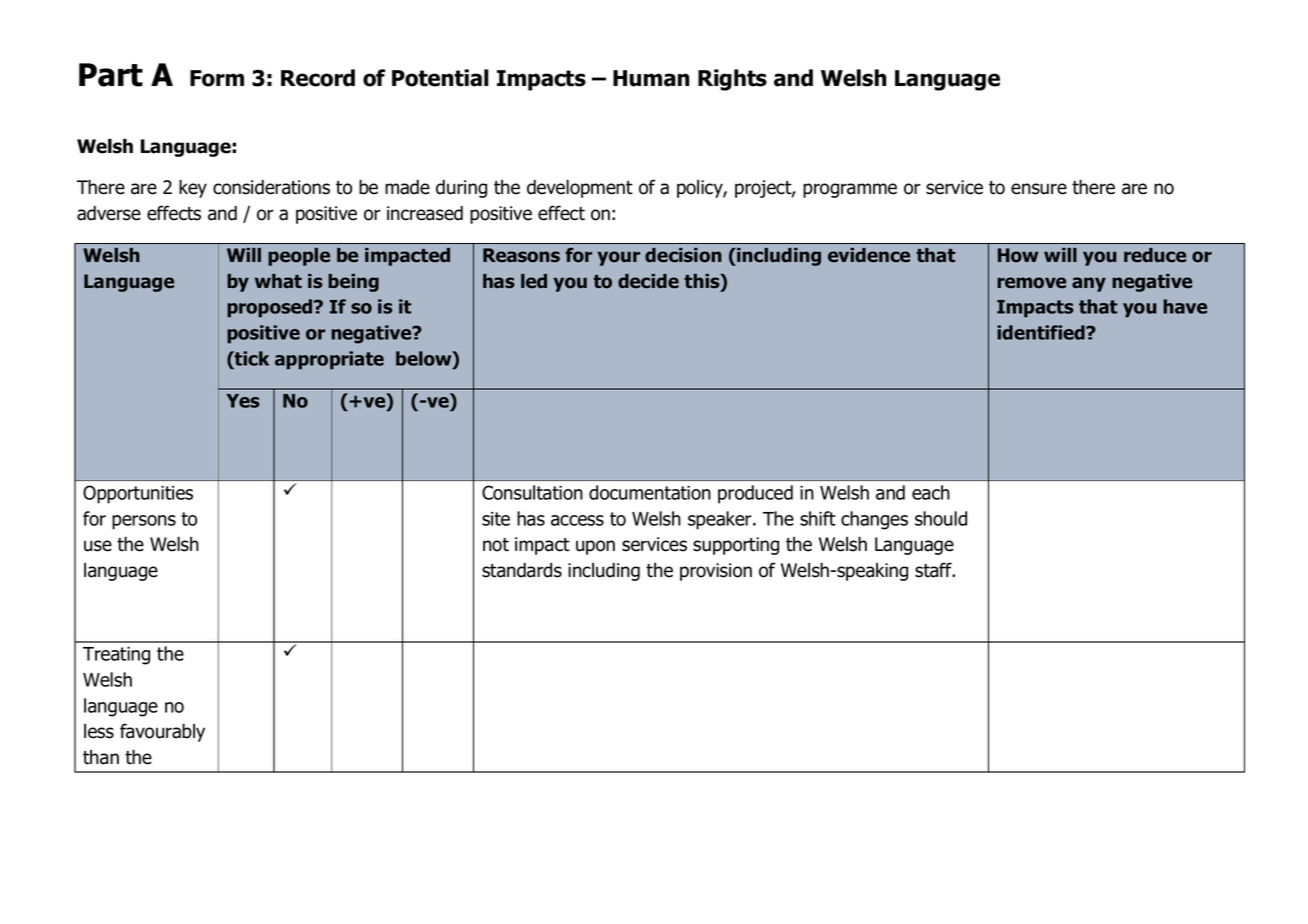  I want to click on favourably, so click(162, 732).
